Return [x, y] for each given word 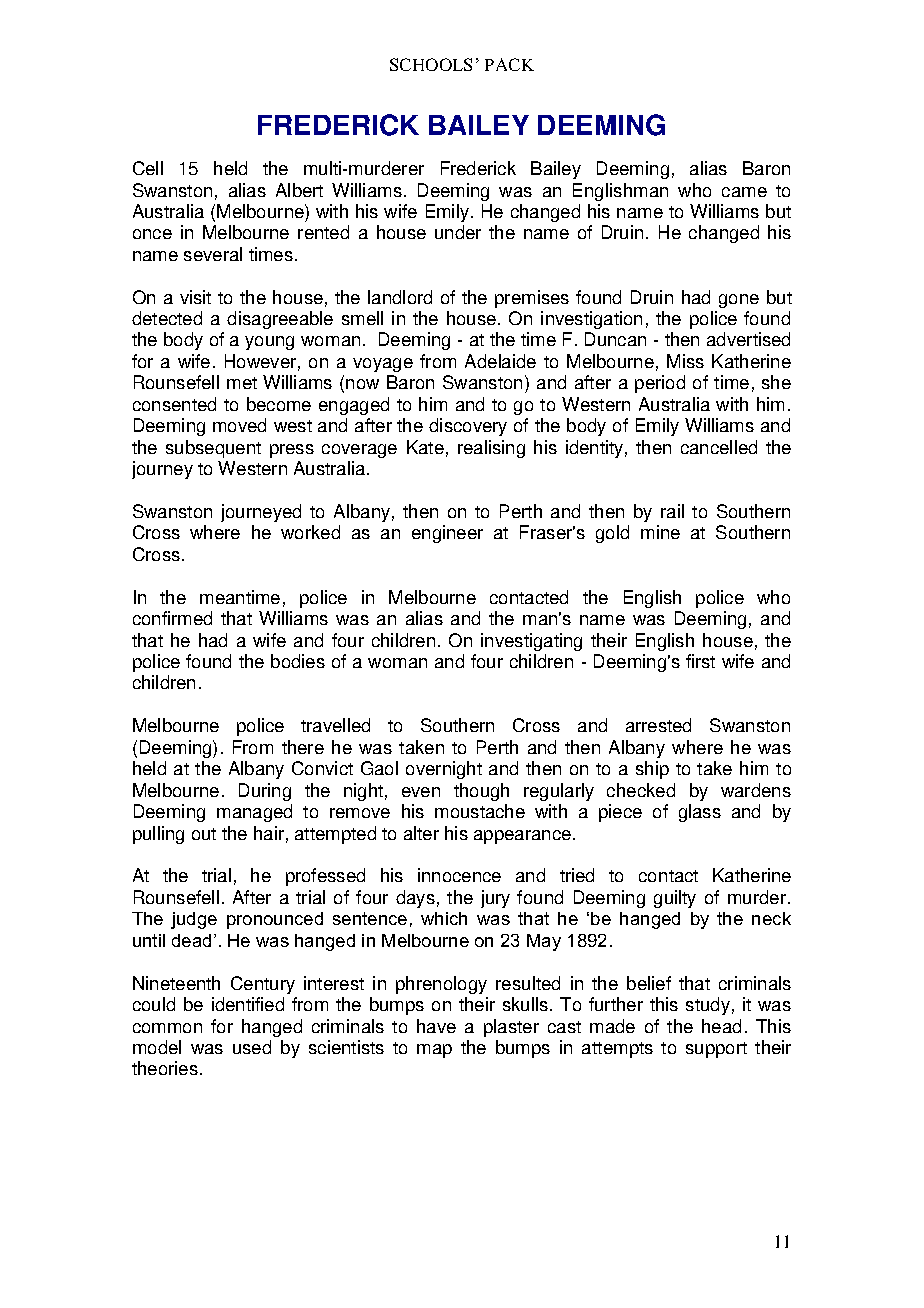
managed [254, 813]
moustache [480, 811]
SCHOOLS [431, 64]
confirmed [172, 618]
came [744, 192]
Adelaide [500, 361]
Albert [299, 190]
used [252, 1047]
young [269, 343]
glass [700, 813]
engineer [447, 534]
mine [660, 532]
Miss [685, 361]
